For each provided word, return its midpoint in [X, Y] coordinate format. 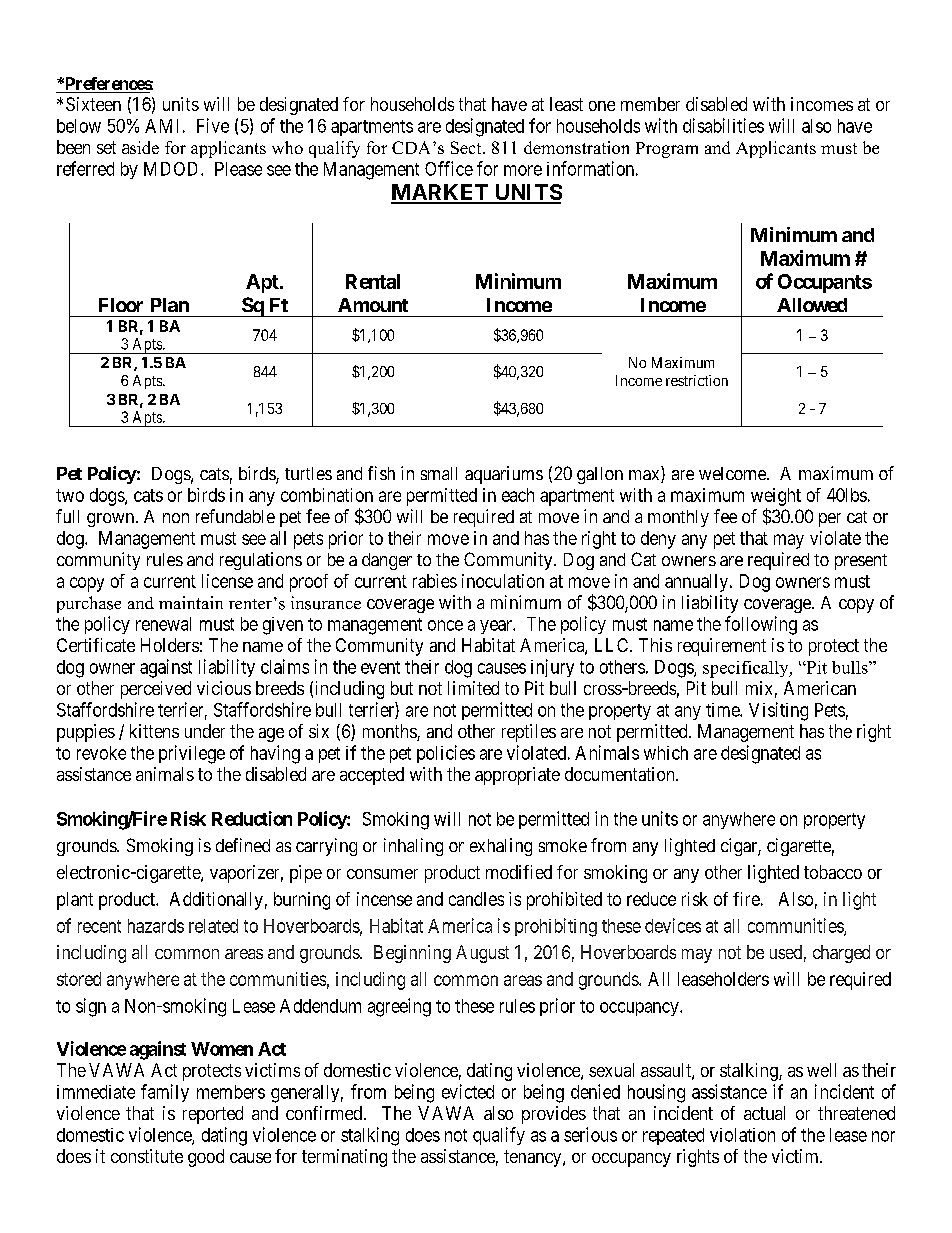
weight [776, 497]
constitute [147, 1156]
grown [110, 520]
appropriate [517, 776]
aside [140, 147]
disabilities [723, 125]
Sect [467, 147]
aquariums [504, 475]
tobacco [833, 872]
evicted [468, 1091]
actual [764, 1113]
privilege [192, 754]
